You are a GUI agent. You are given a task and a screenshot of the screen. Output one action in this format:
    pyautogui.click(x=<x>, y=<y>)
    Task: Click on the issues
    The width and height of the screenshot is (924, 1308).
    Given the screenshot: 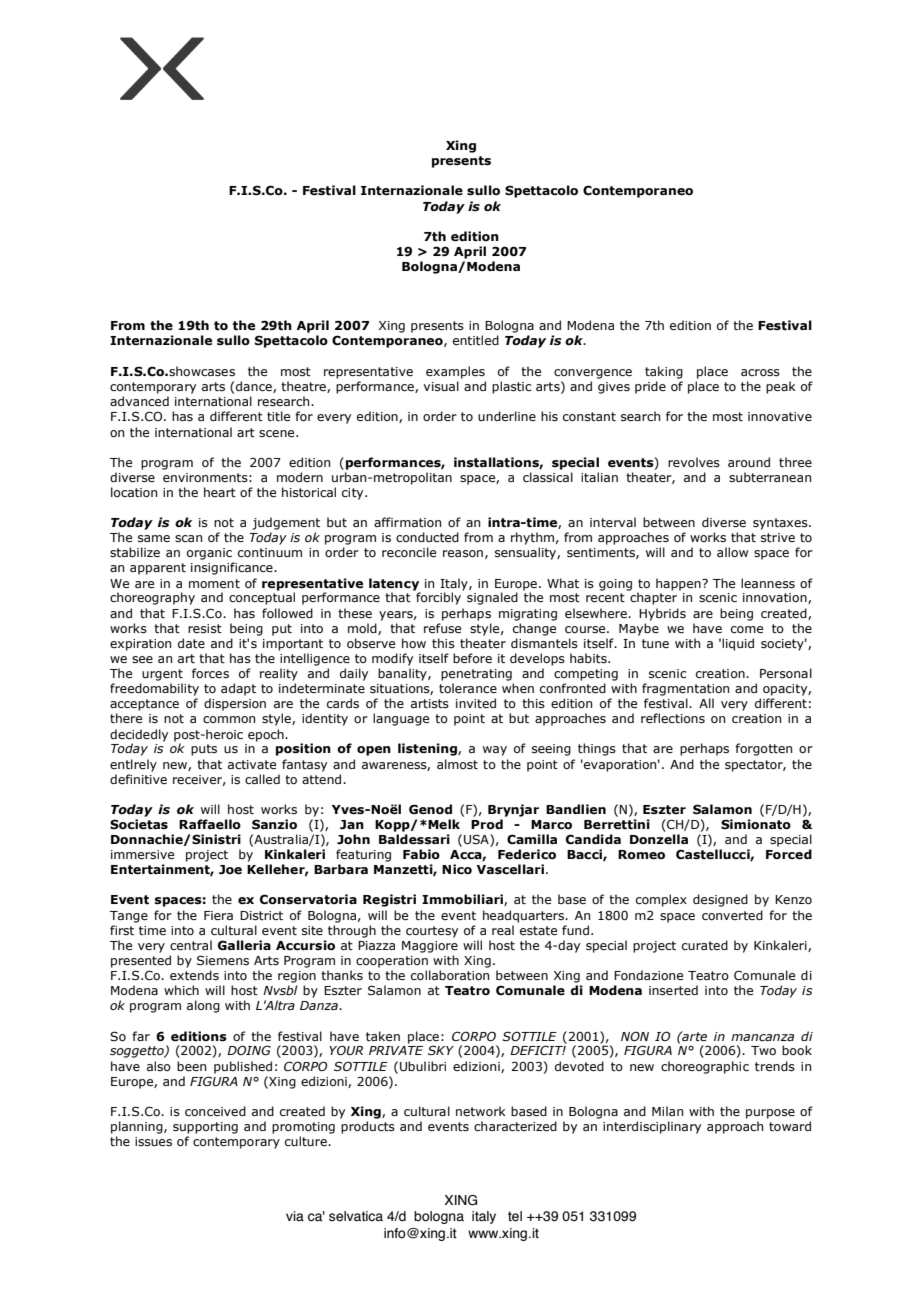 What is the action you would take?
    pyautogui.click(x=153, y=1141)
